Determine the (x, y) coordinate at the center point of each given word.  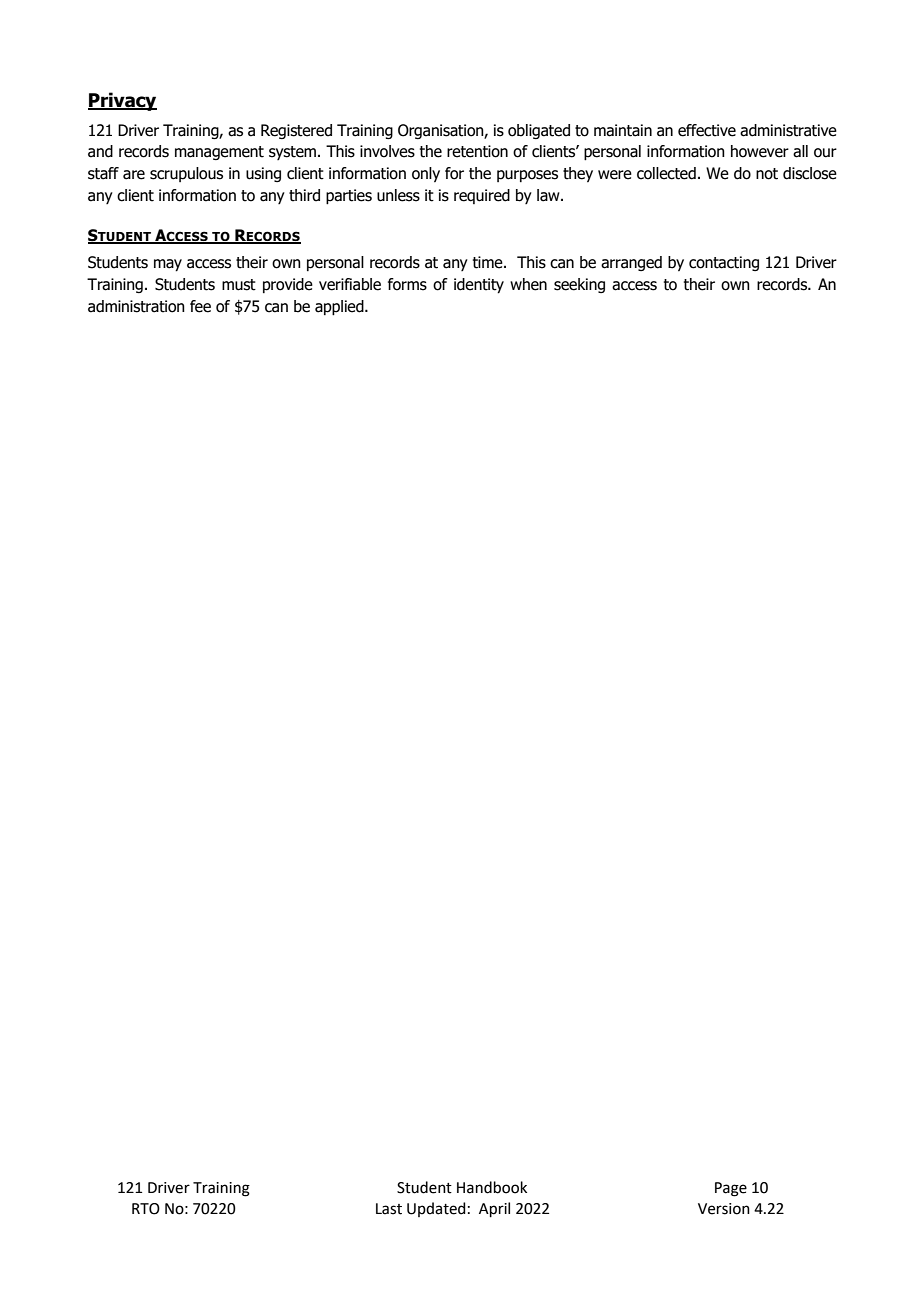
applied (340, 308)
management (219, 153)
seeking (579, 285)
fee (200, 306)
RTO (146, 1209)
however (760, 151)
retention (477, 151)
